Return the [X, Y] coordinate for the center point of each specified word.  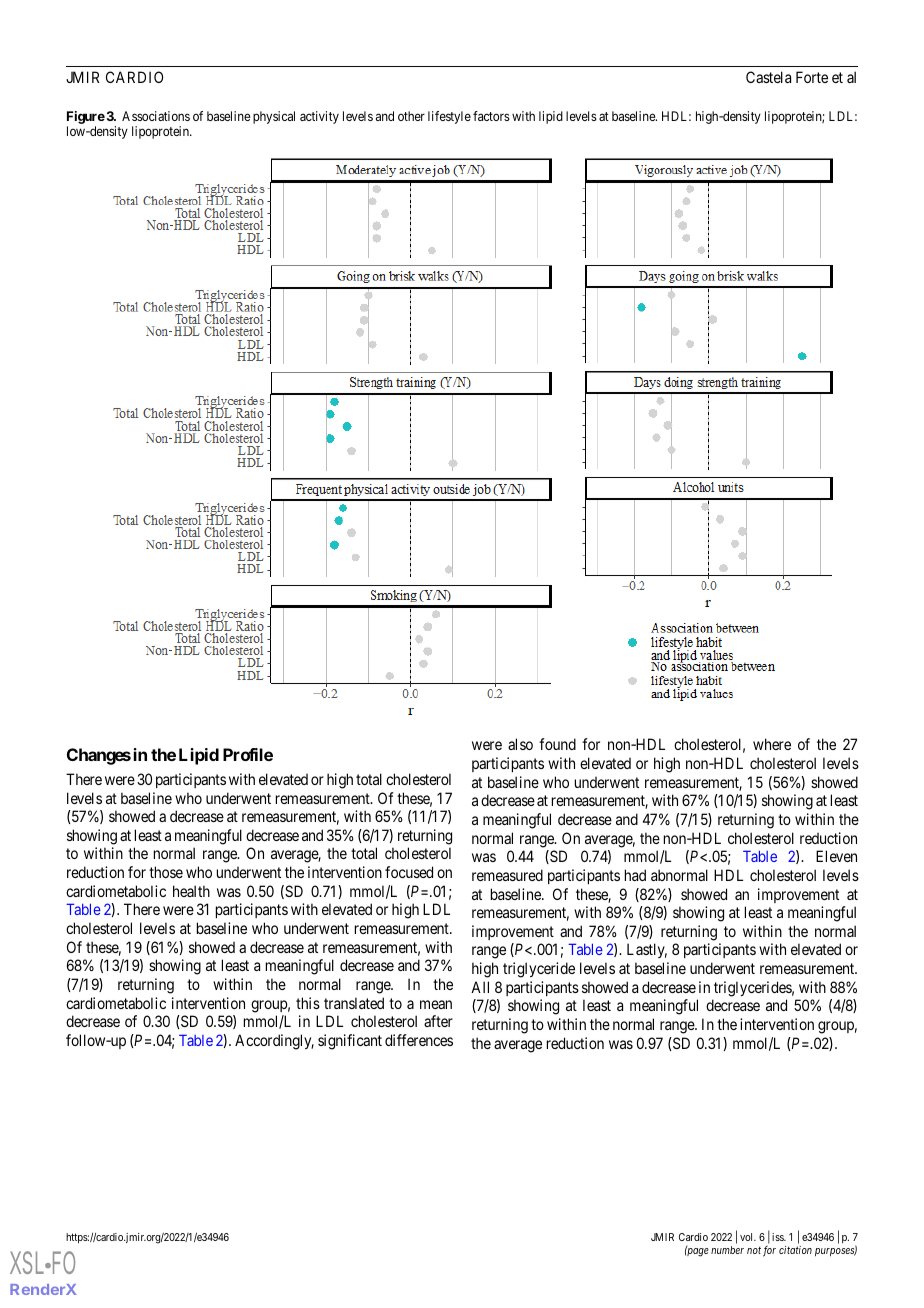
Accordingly [274, 1042]
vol [748, 1237]
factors [491, 116]
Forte [812, 77]
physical [274, 117]
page [697, 1252]
